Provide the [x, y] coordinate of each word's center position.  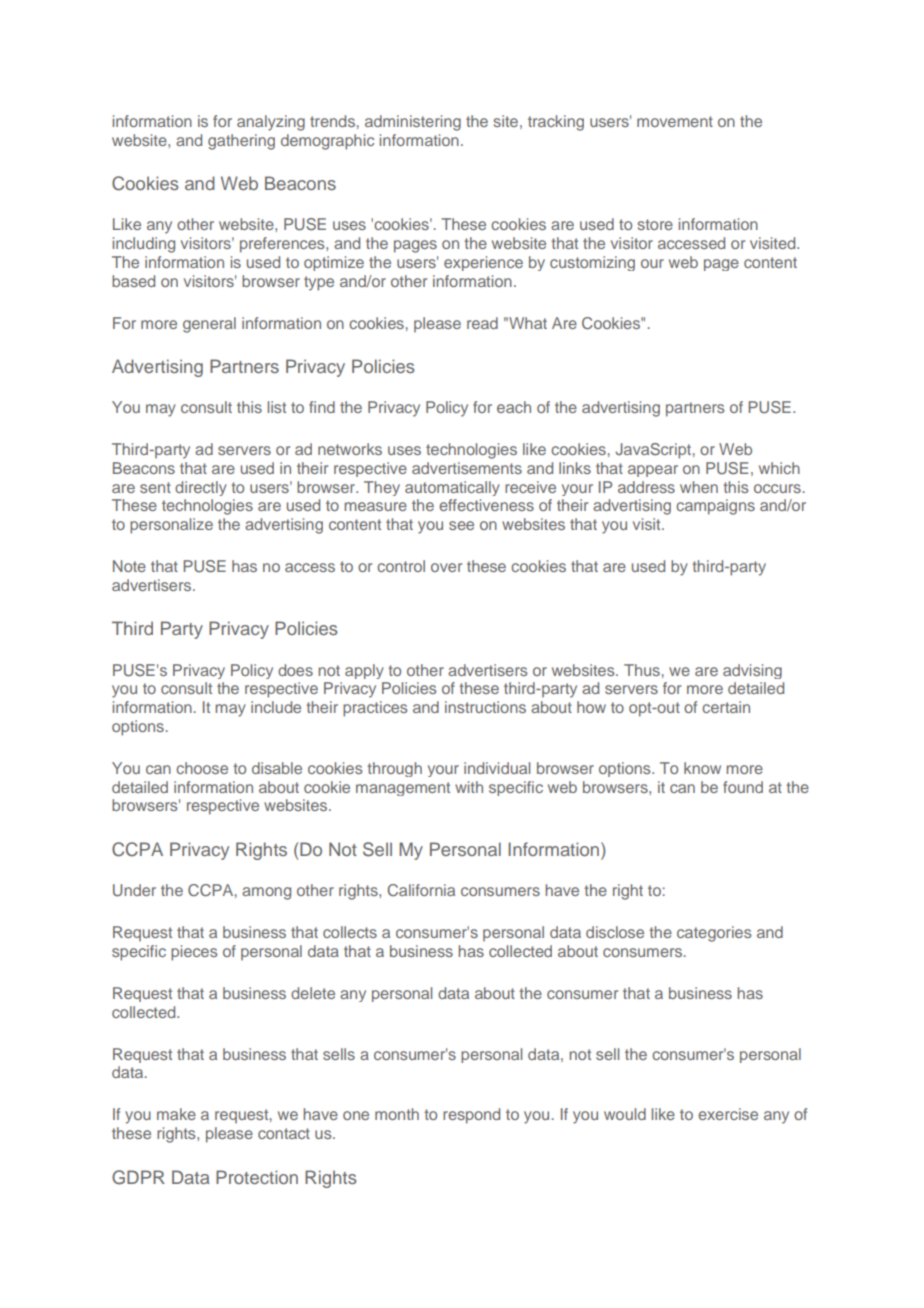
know [702, 768]
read [482, 323]
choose [202, 768]
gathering [241, 142]
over [446, 567]
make [176, 1114]
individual [497, 768]
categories [714, 934]
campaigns [715, 507]
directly [201, 488]
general [209, 325]
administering [413, 123]
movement [675, 121]
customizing [592, 263]
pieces [194, 953]
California [421, 890]
